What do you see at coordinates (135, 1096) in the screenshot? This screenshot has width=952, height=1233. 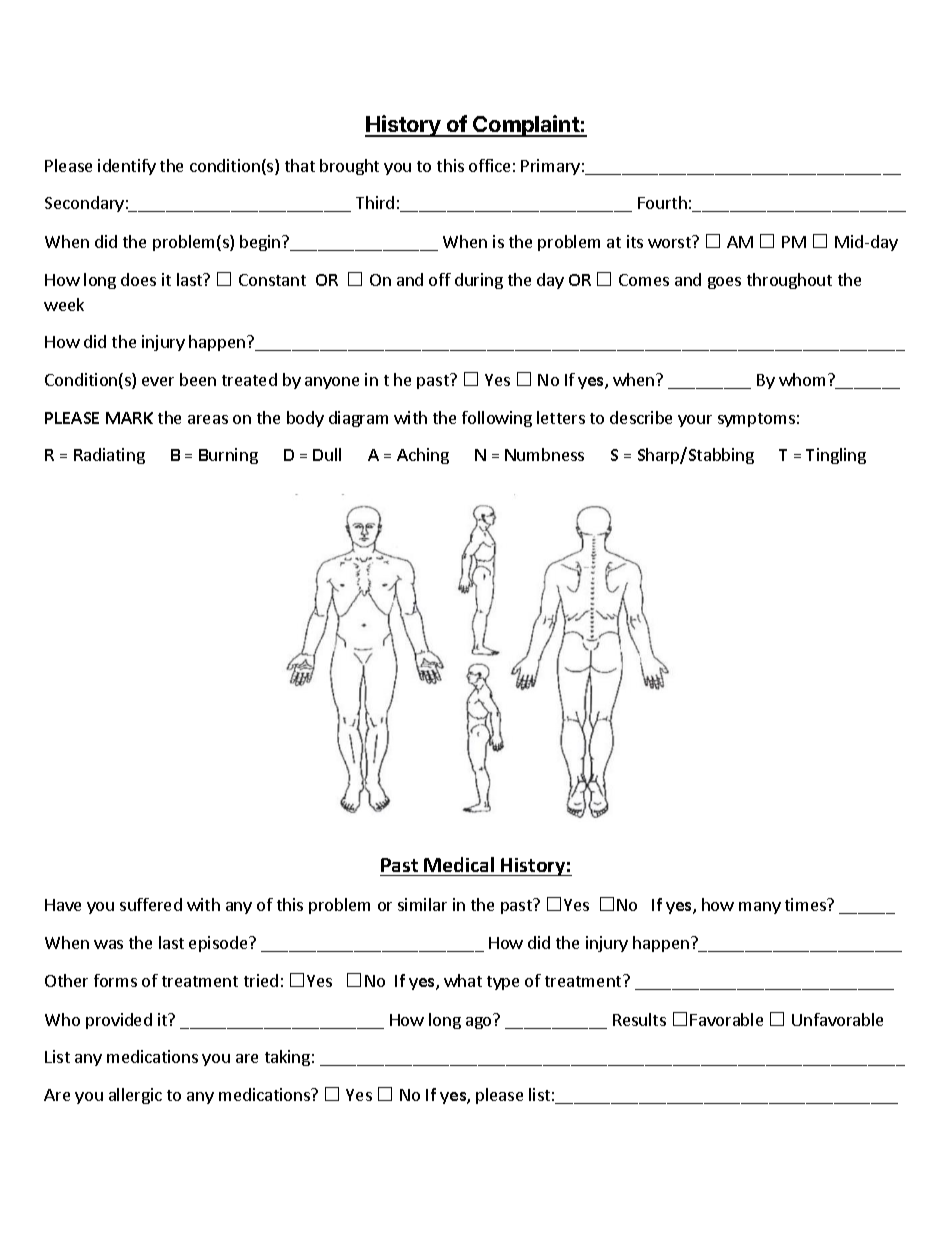 I see `allergic` at bounding box center [135, 1096].
